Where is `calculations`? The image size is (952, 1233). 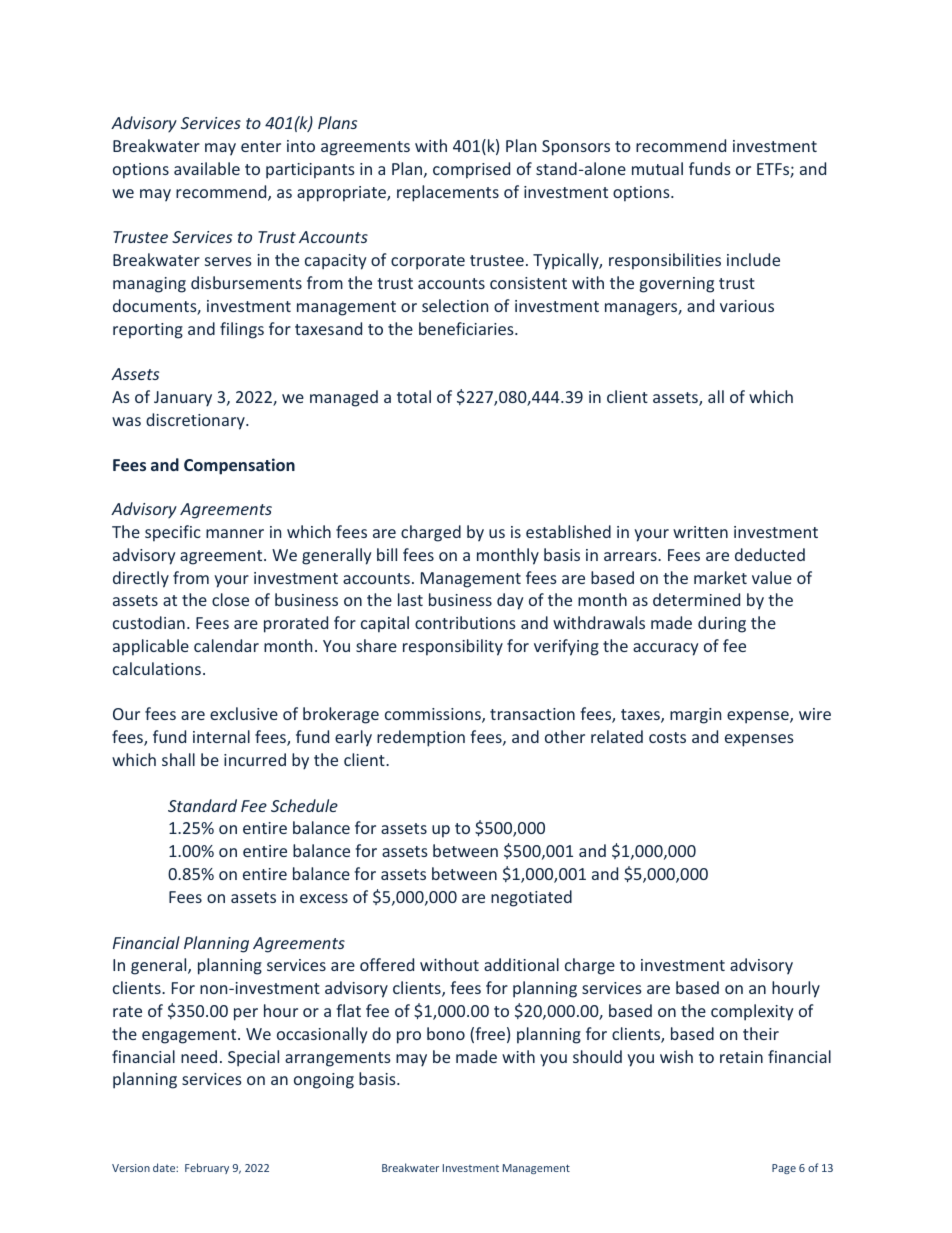
calculations is located at coordinates (158, 668).
